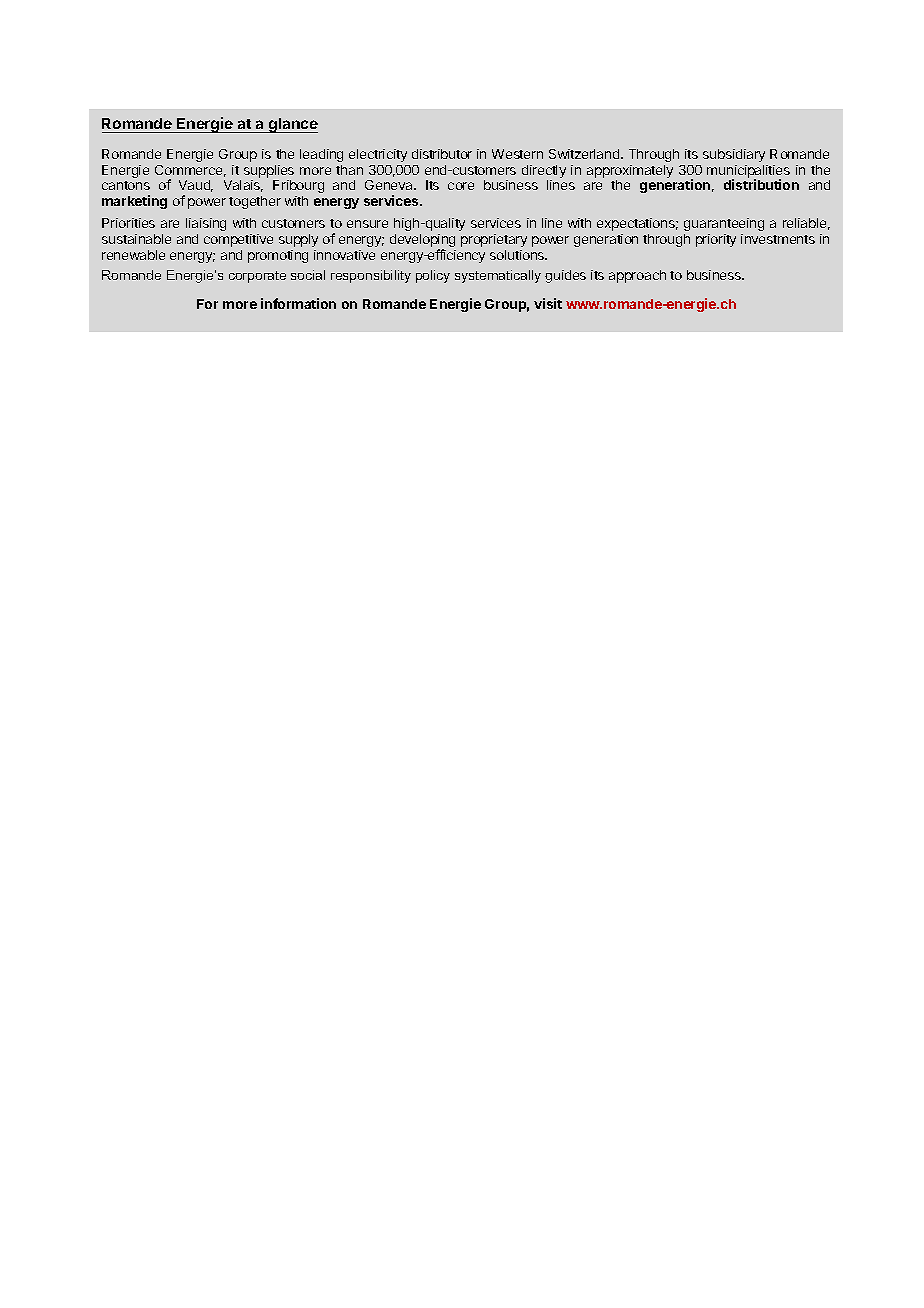  Describe the element at coordinates (269, 173) in the image. I see `supplies` at that location.
